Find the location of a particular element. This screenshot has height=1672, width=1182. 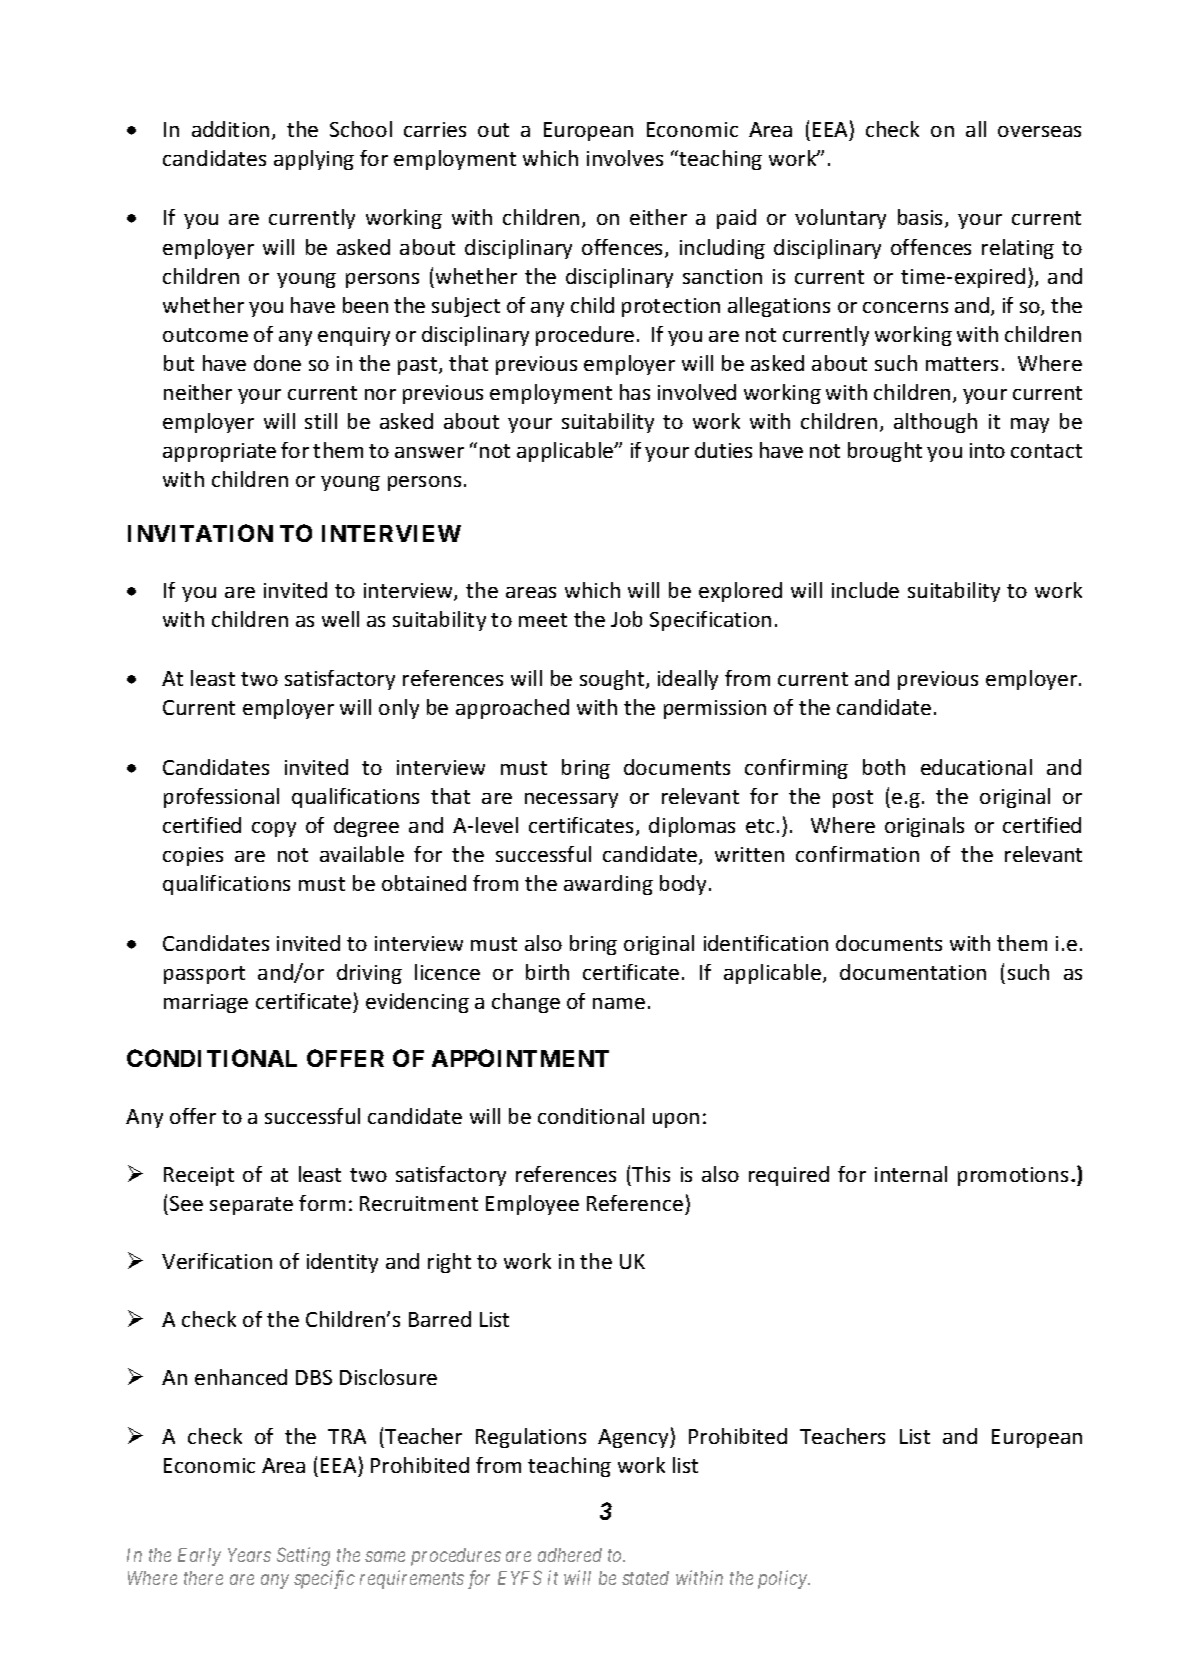

Setting is located at coordinates (303, 1556).
